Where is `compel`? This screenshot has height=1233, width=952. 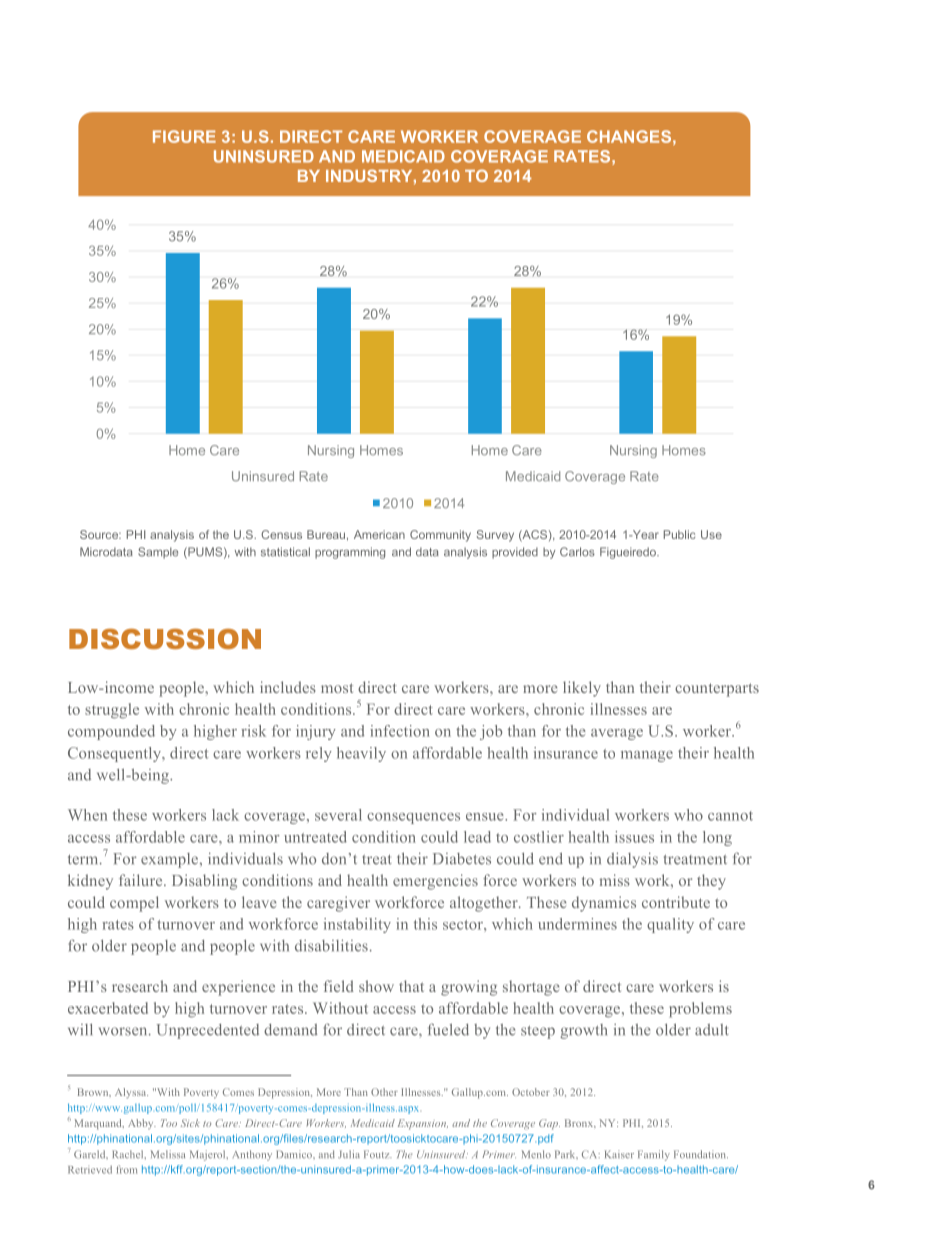
compel is located at coordinates (134, 904).
